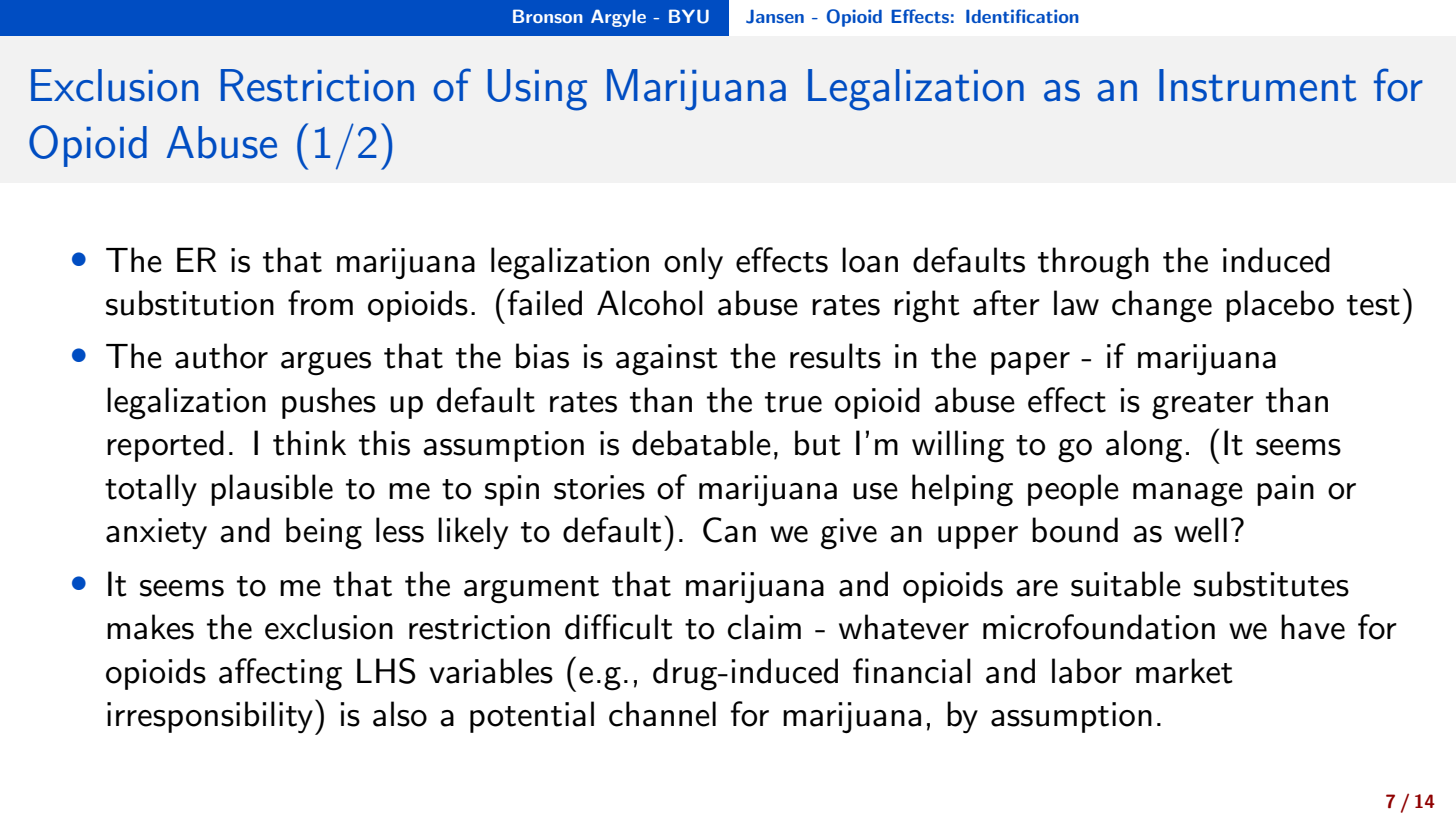 The width and height of the screenshot is (1456, 819). What do you see at coordinates (324, 533) in the screenshot?
I see `being` at bounding box center [324, 533].
